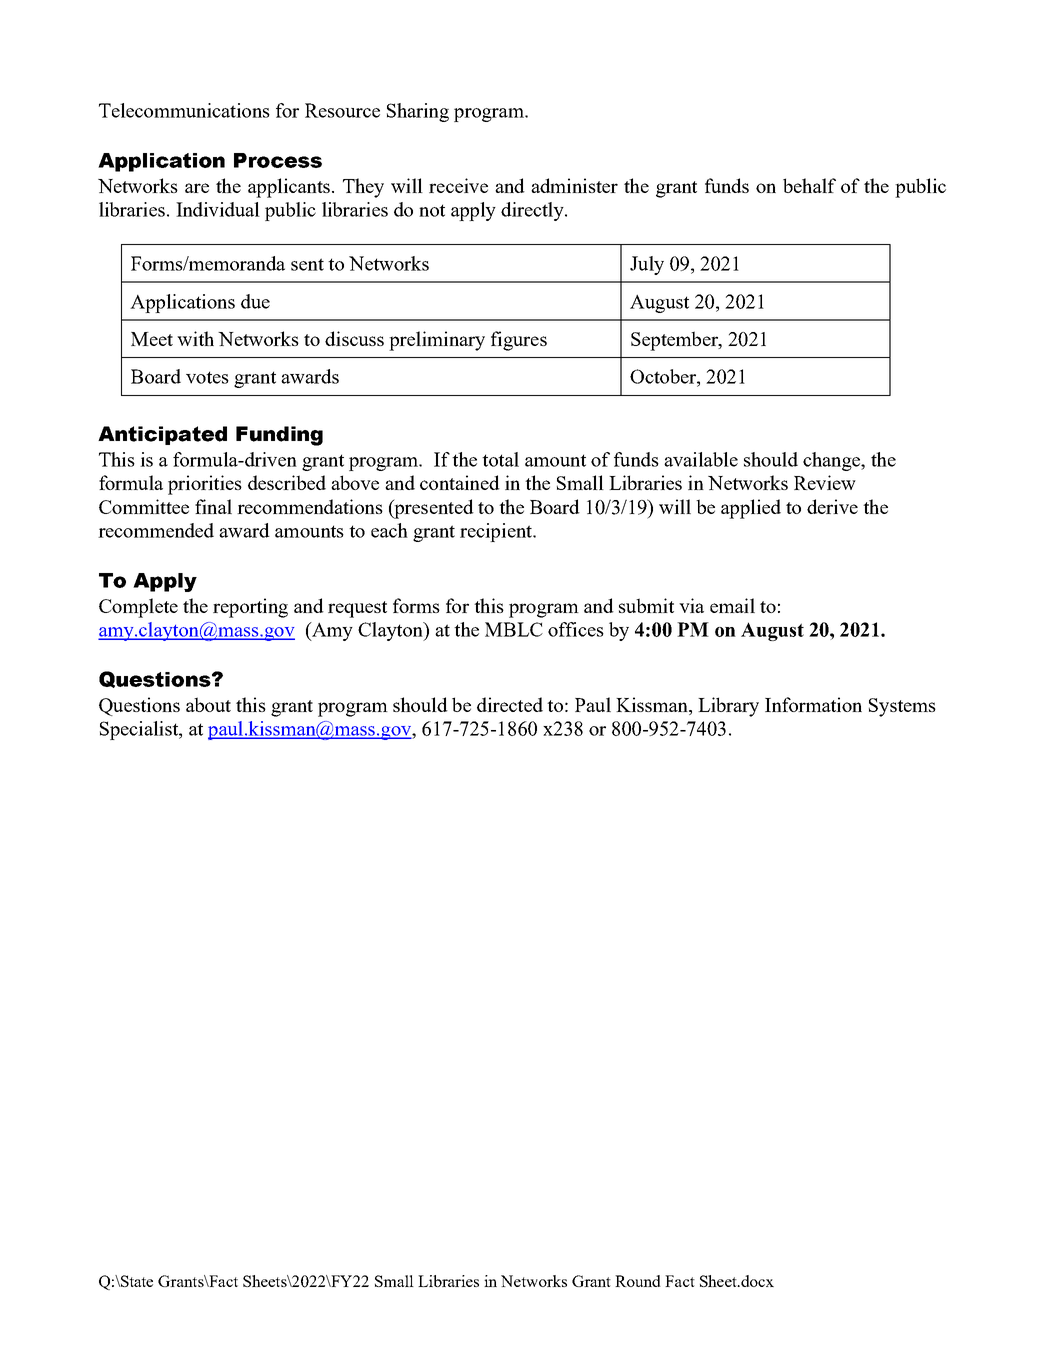 The image size is (1045, 1352). Describe the element at coordinates (279, 436) in the screenshot. I see `Funding` at that location.
